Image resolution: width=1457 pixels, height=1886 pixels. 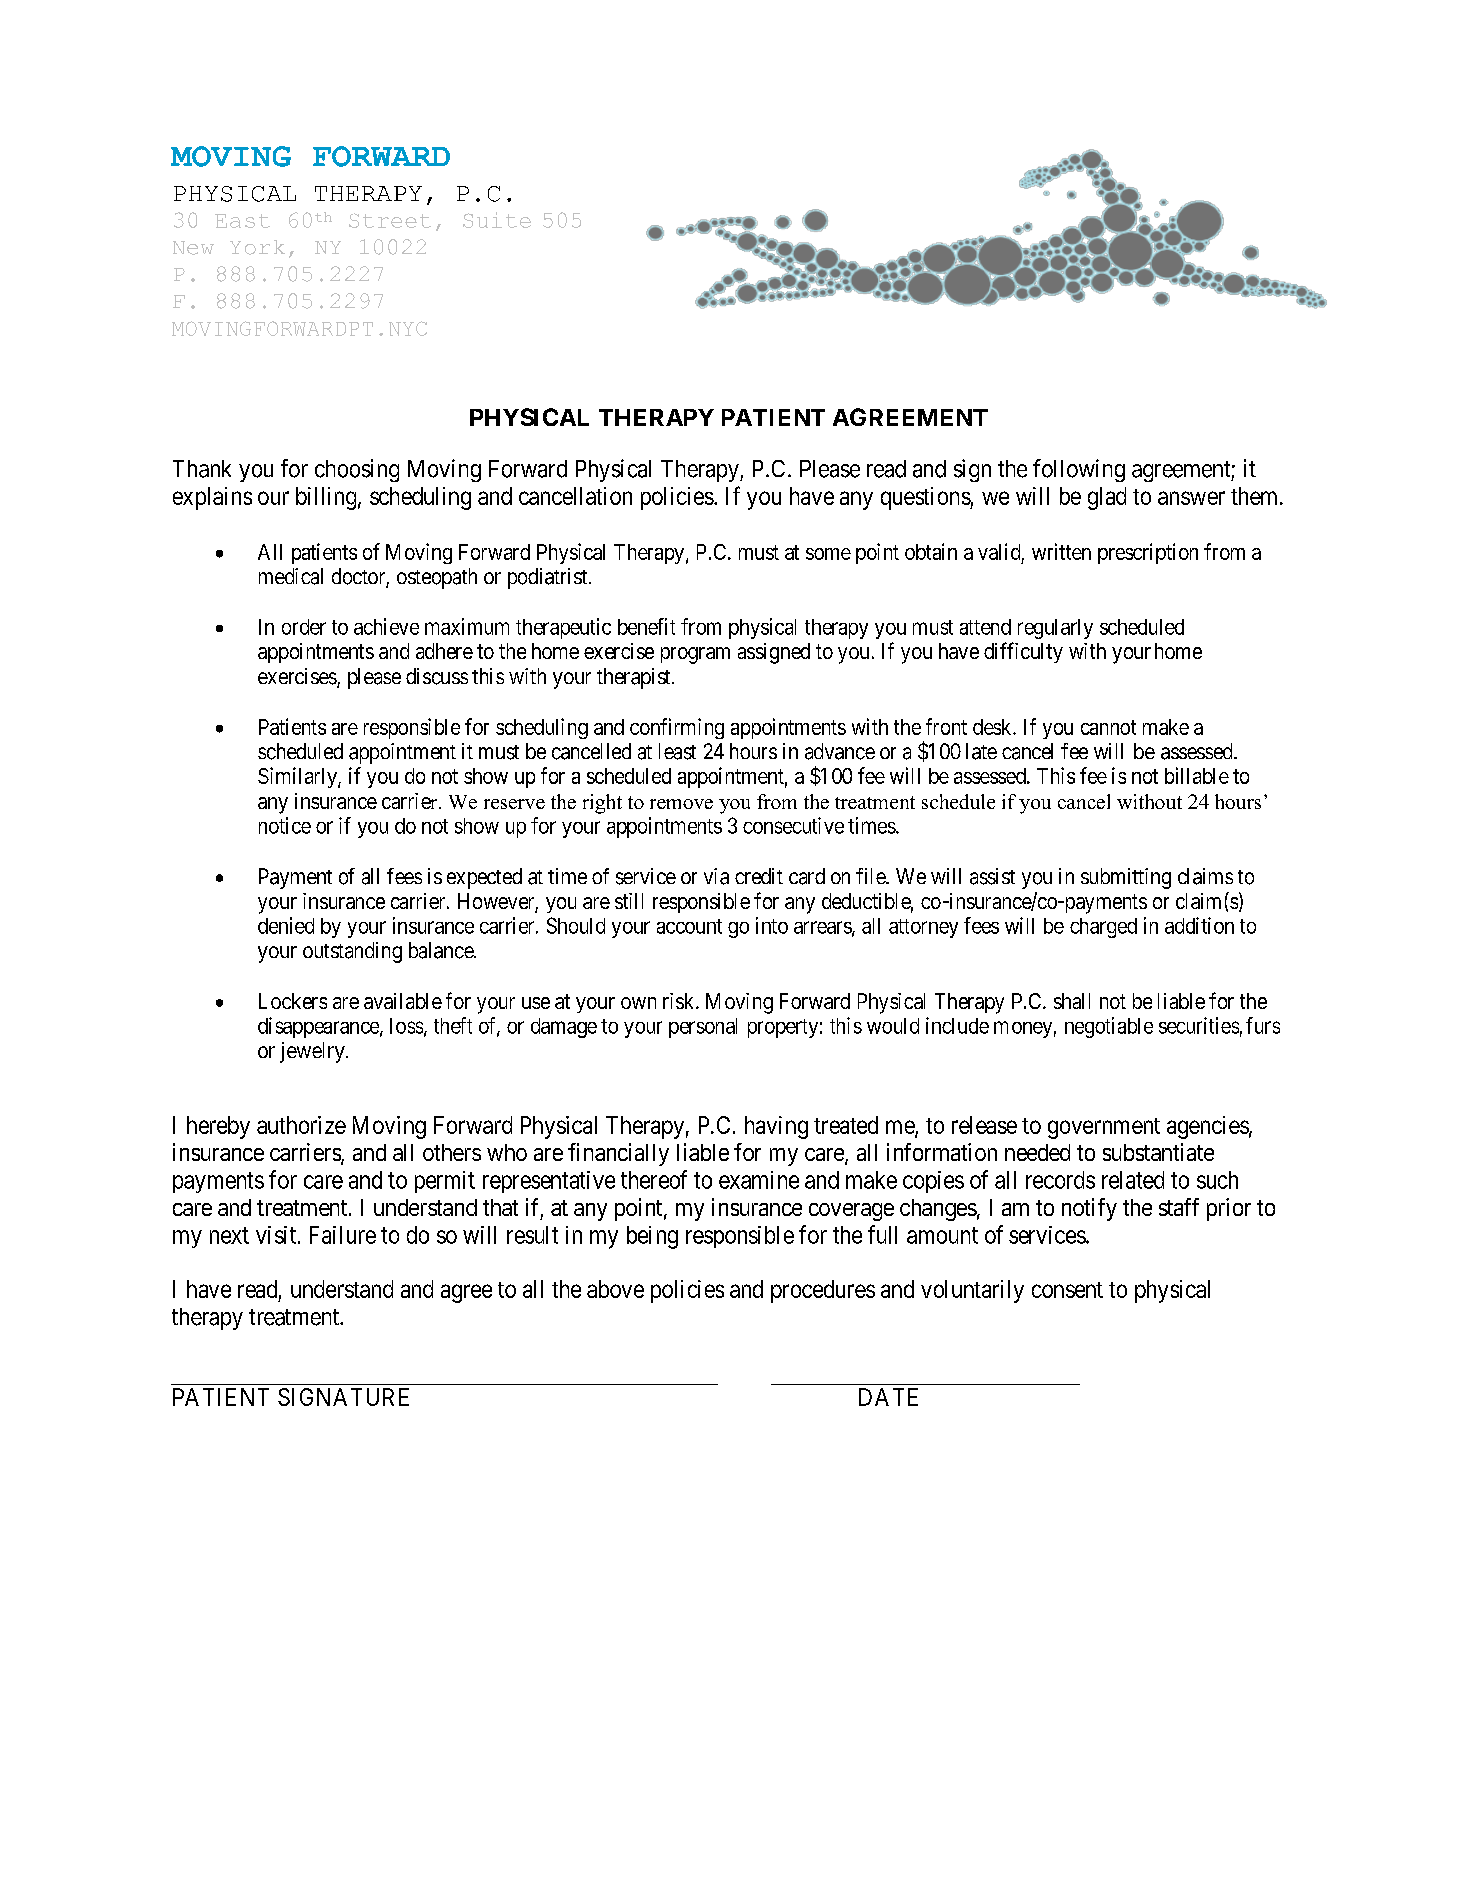 I want to click on Lockers, so click(x=293, y=1001).
